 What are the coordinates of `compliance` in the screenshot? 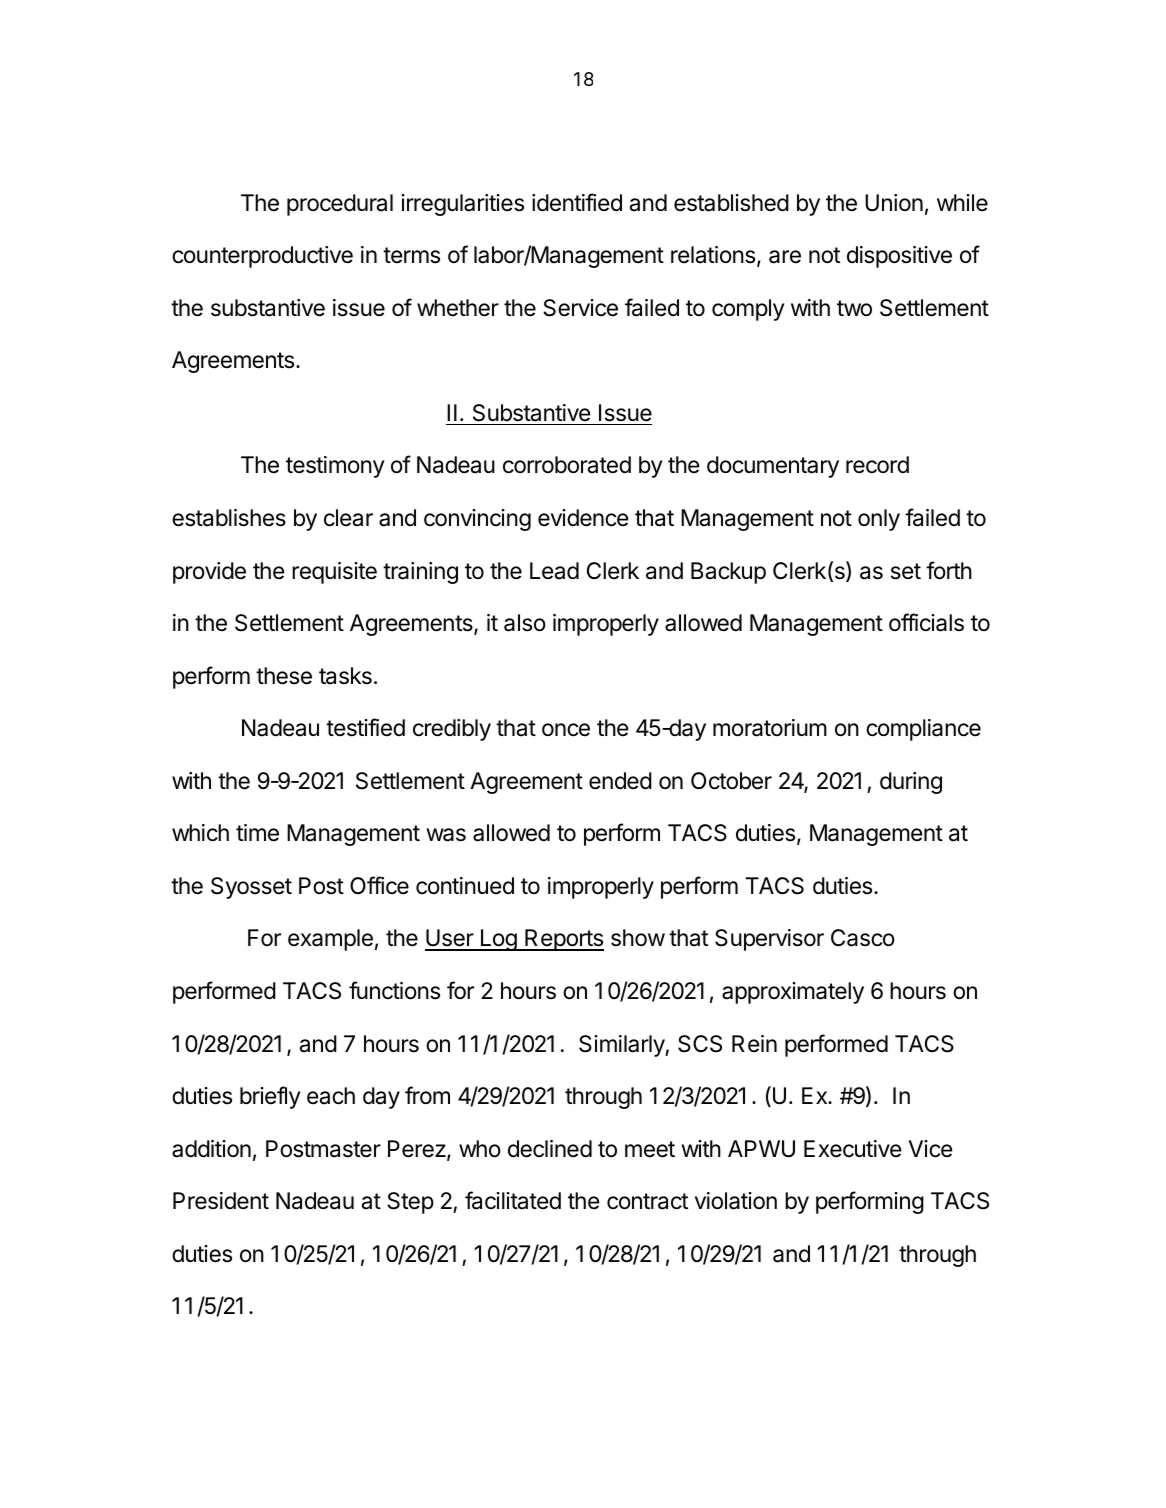 It's located at (923, 730).
